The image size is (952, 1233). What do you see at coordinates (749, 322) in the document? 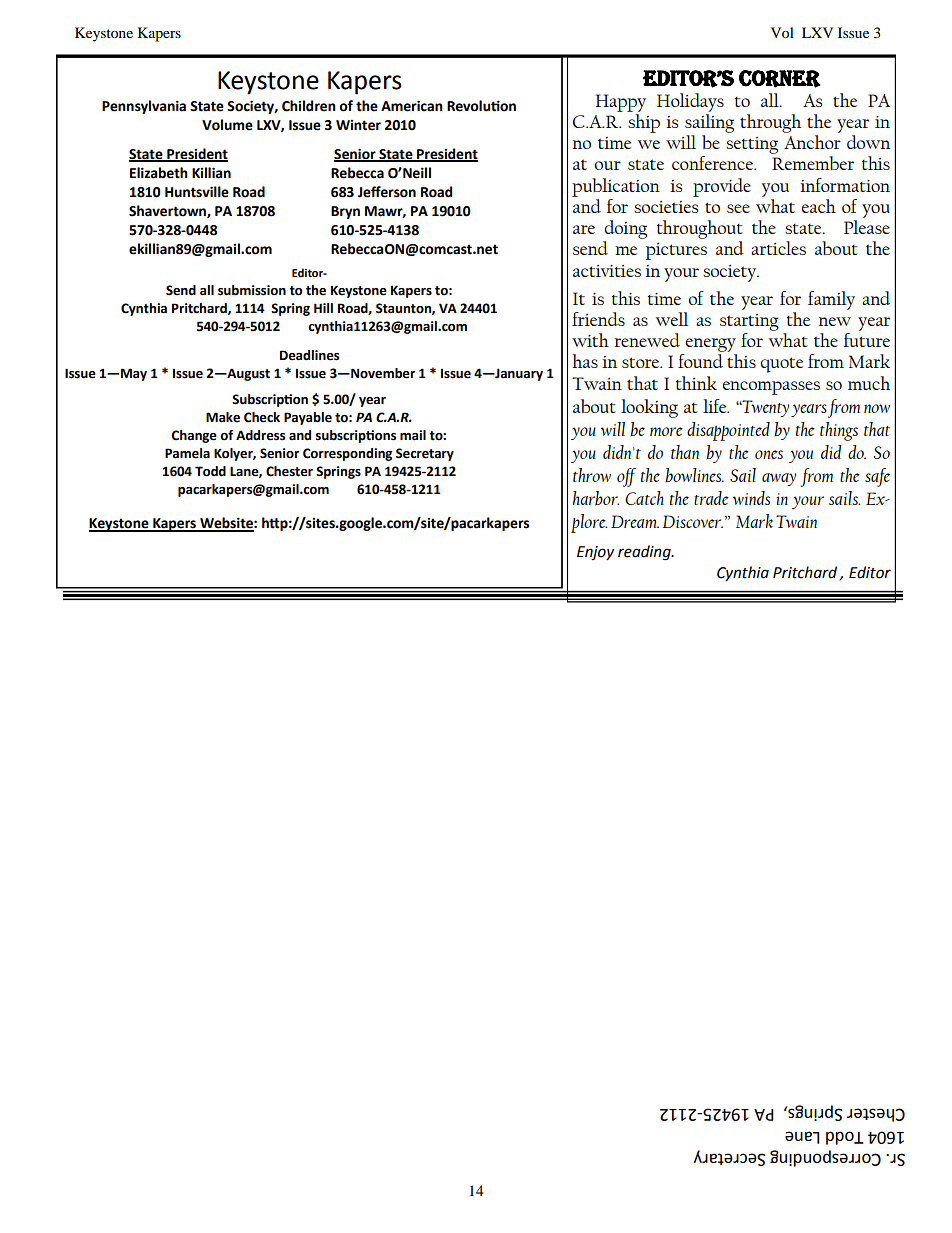
I see `starting` at bounding box center [749, 322].
